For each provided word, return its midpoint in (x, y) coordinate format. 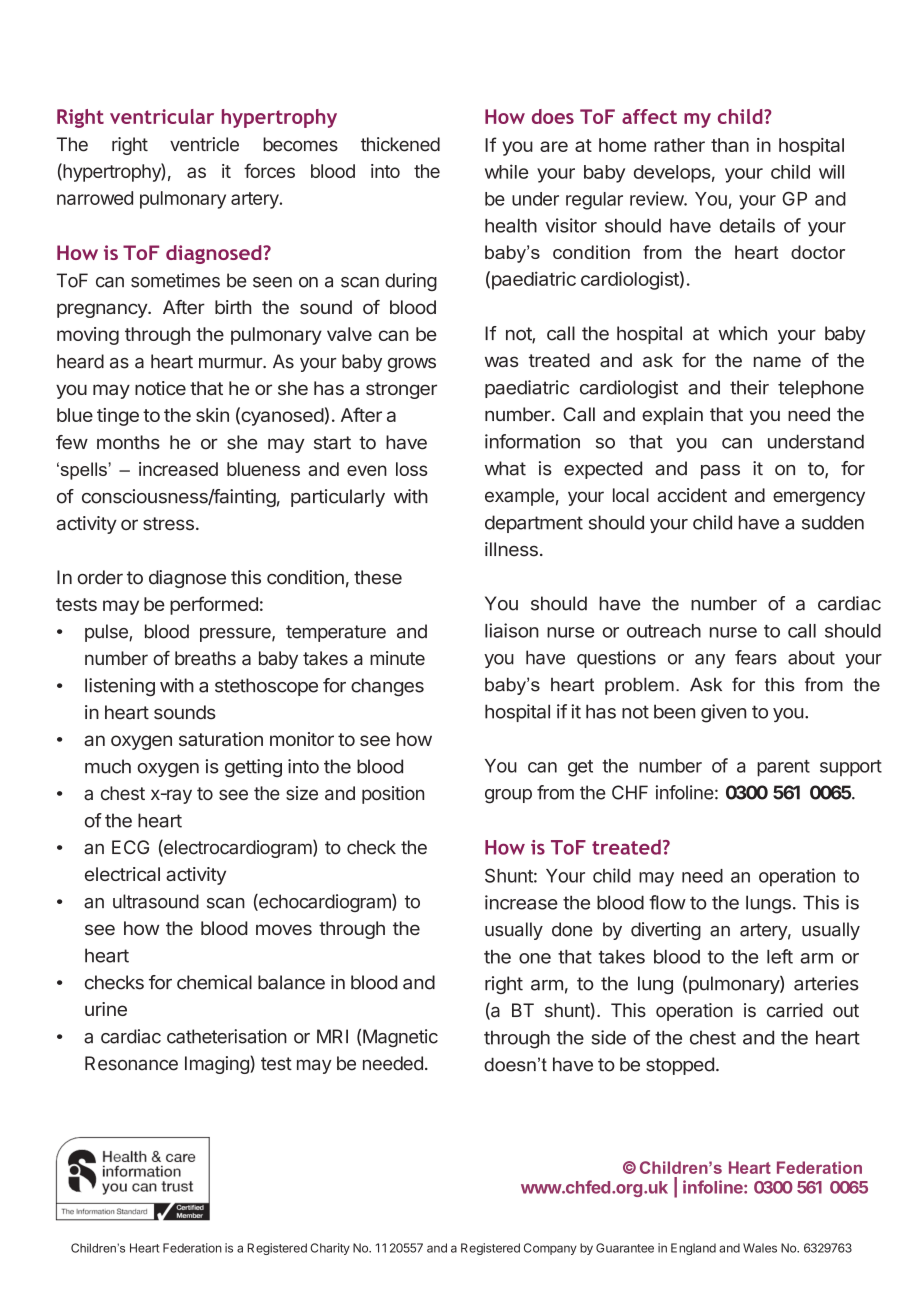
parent (783, 768)
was (501, 362)
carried (795, 1010)
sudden (833, 522)
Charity (330, 1249)
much (108, 766)
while (506, 171)
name (777, 362)
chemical (214, 982)
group (508, 796)
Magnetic (400, 1038)
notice (160, 388)
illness (511, 549)
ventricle (204, 144)
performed (214, 605)
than (730, 145)
